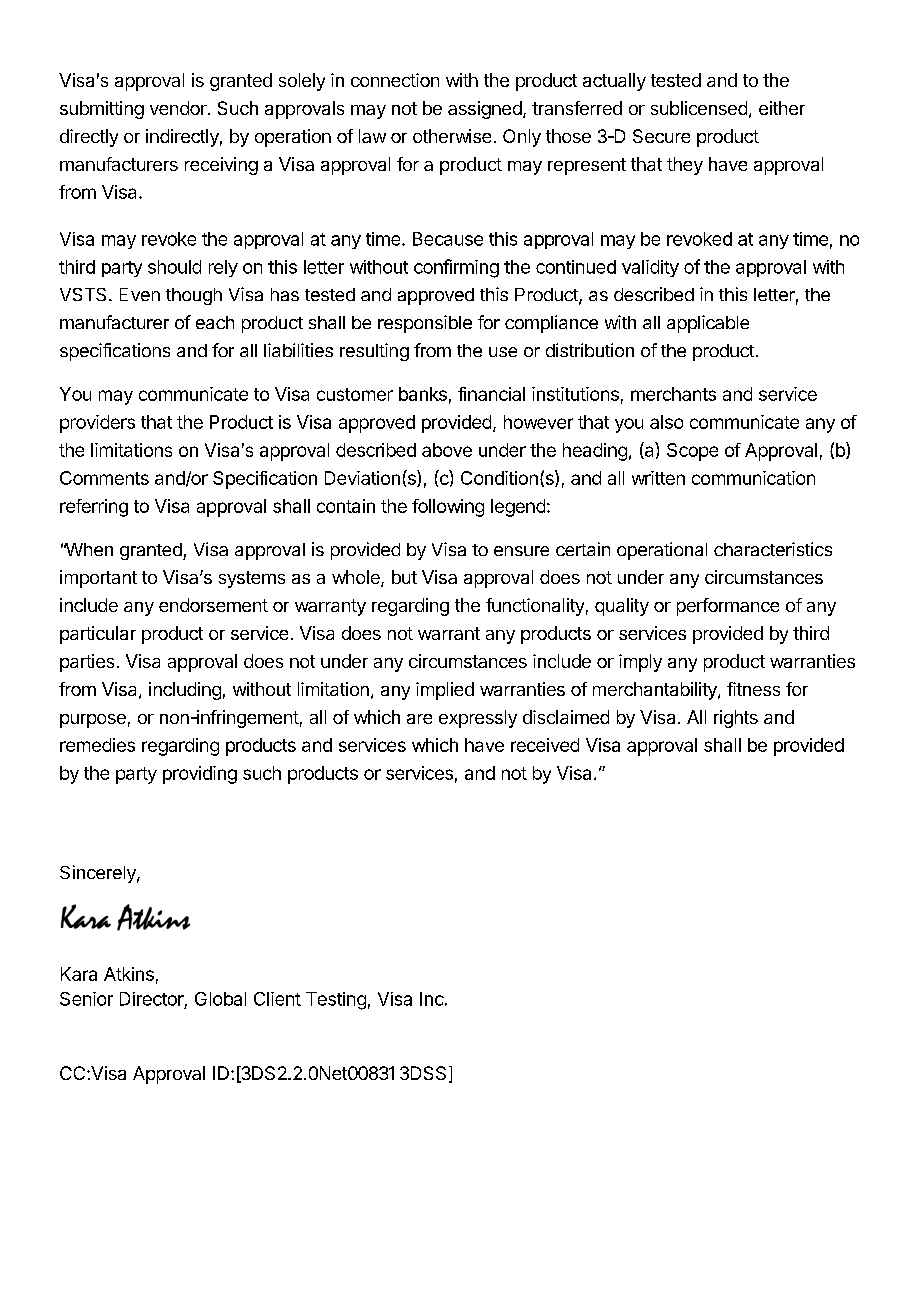 Image resolution: width=924 pixels, height=1308 pixels. I want to click on characteristics, so click(773, 549).
